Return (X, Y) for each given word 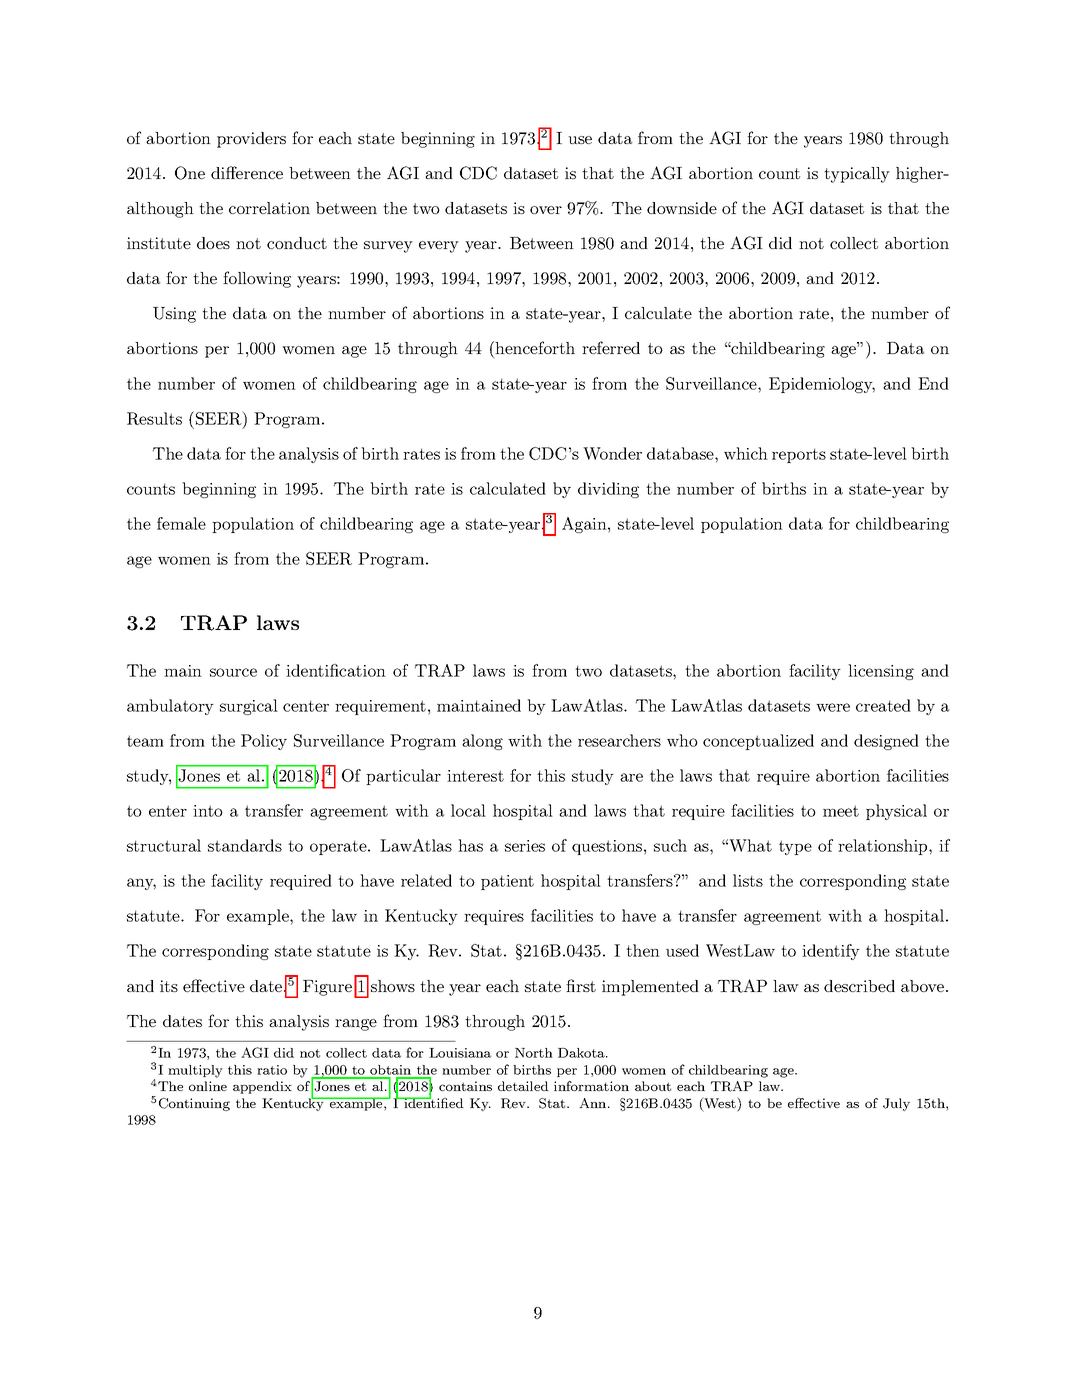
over (546, 210)
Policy (264, 742)
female (181, 523)
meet (841, 811)
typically (857, 175)
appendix (262, 1087)
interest (475, 776)
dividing (608, 490)
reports (799, 455)
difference (247, 172)
